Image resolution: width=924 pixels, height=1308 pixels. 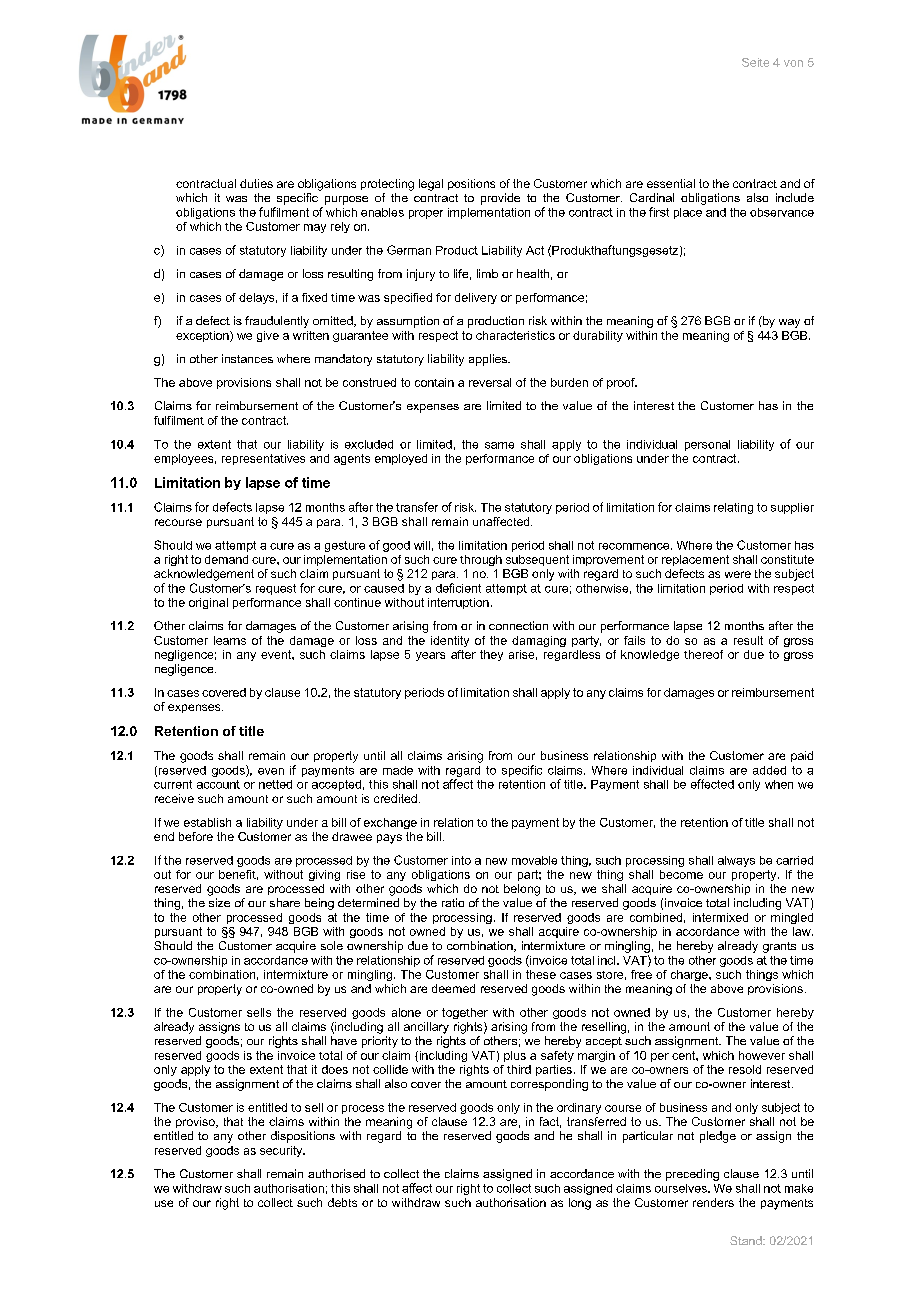 I want to click on made, so click(x=398, y=770).
